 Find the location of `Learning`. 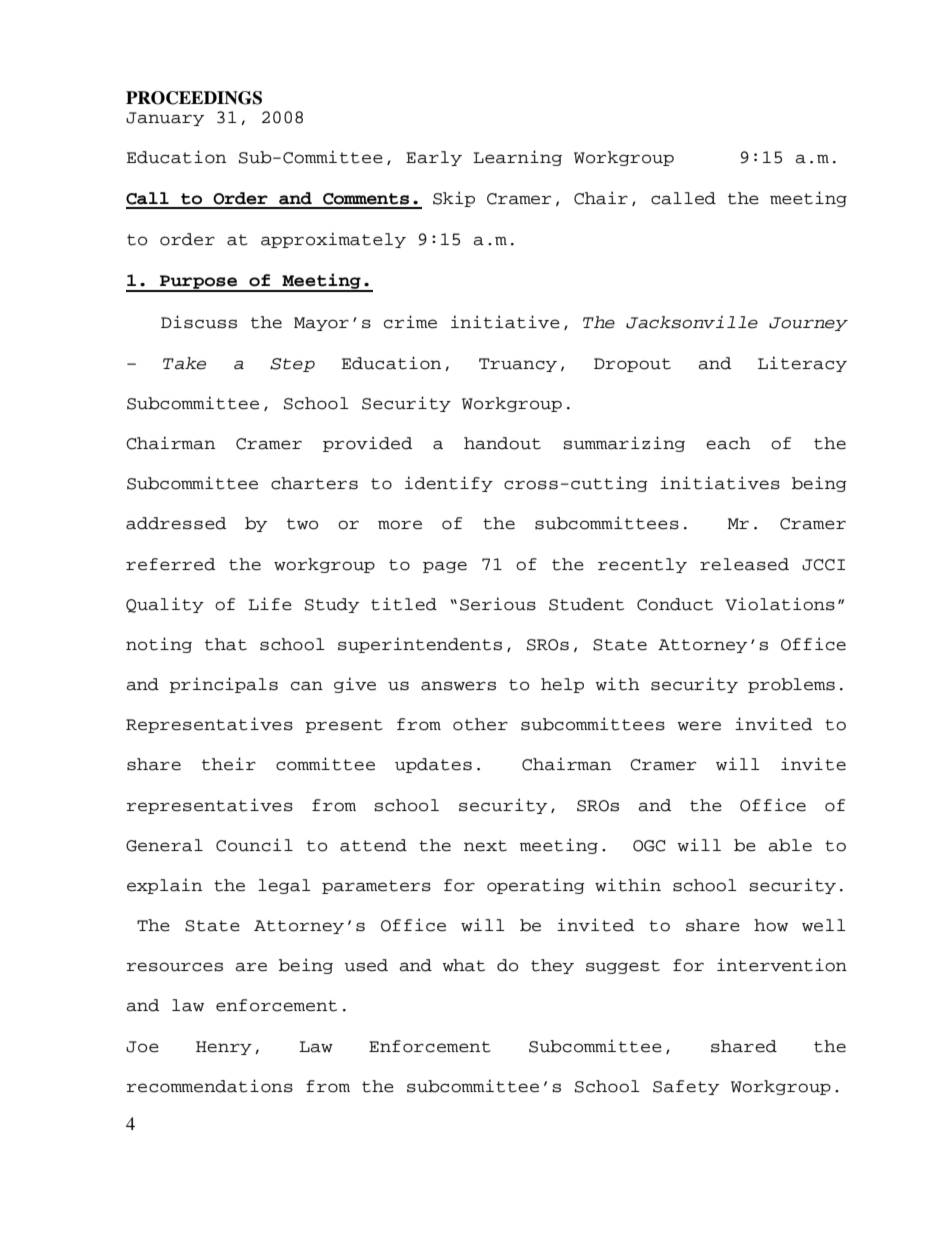

Learning is located at coordinates (517, 158).
